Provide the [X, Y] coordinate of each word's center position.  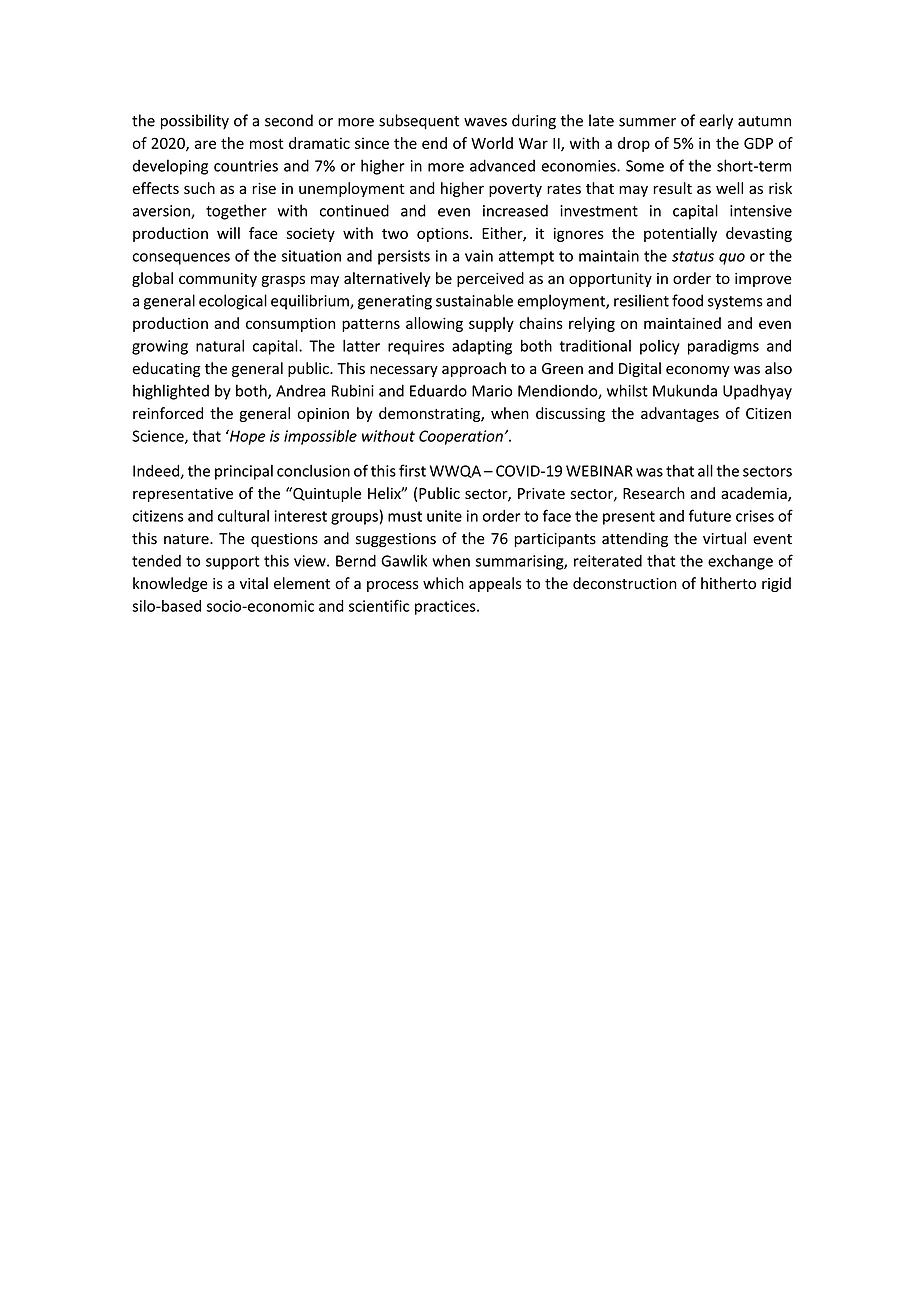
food [687, 300]
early [716, 122]
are [205, 144]
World [492, 143]
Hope [246, 437]
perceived [490, 279]
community [218, 280]
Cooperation [461, 437]
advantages [680, 414]
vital [254, 583]
